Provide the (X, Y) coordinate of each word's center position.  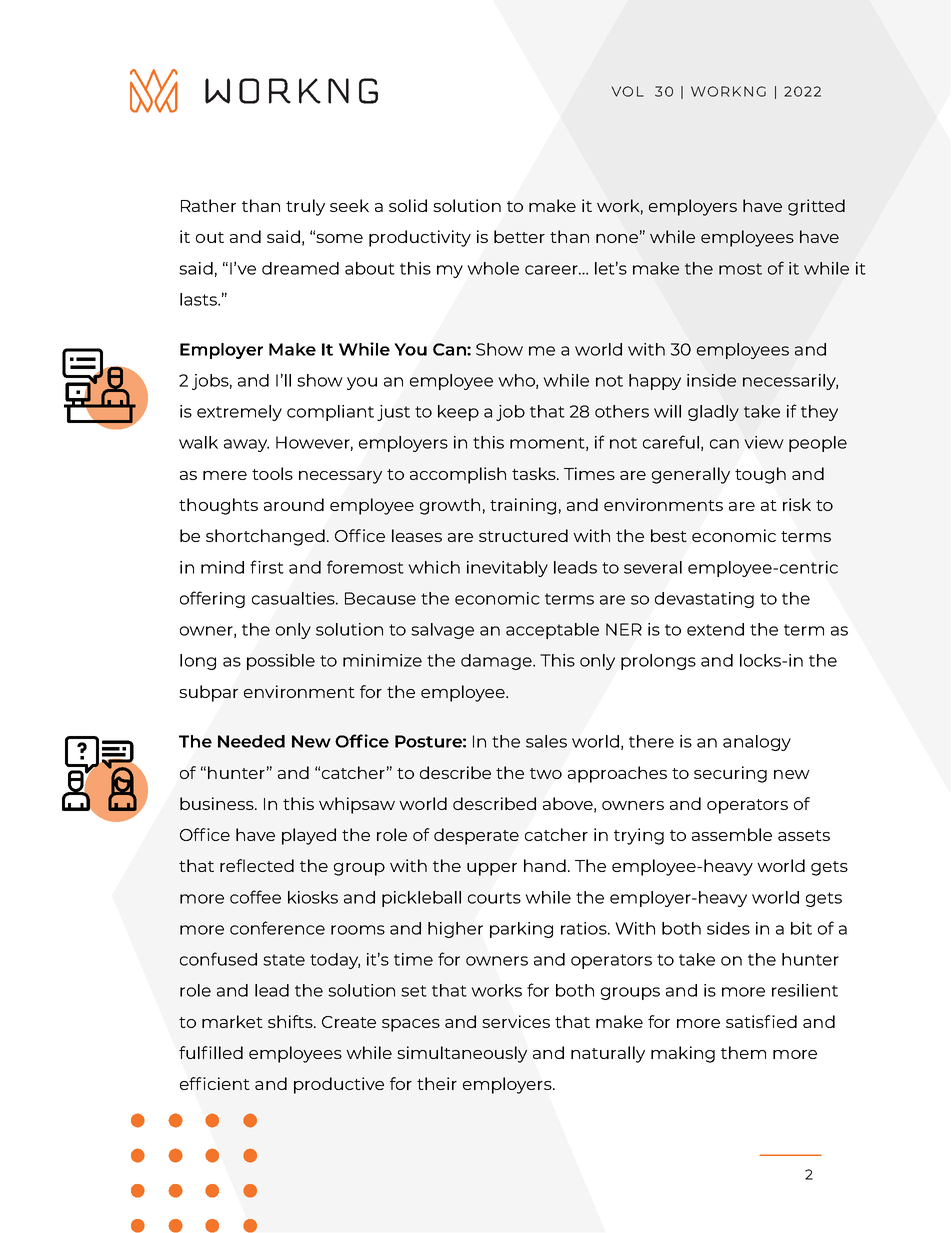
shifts (291, 1021)
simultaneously (462, 1054)
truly (305, 207)
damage (497, 662)
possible (281, 662)
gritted (816, 207)
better (519, 236)
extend (715, 629)
